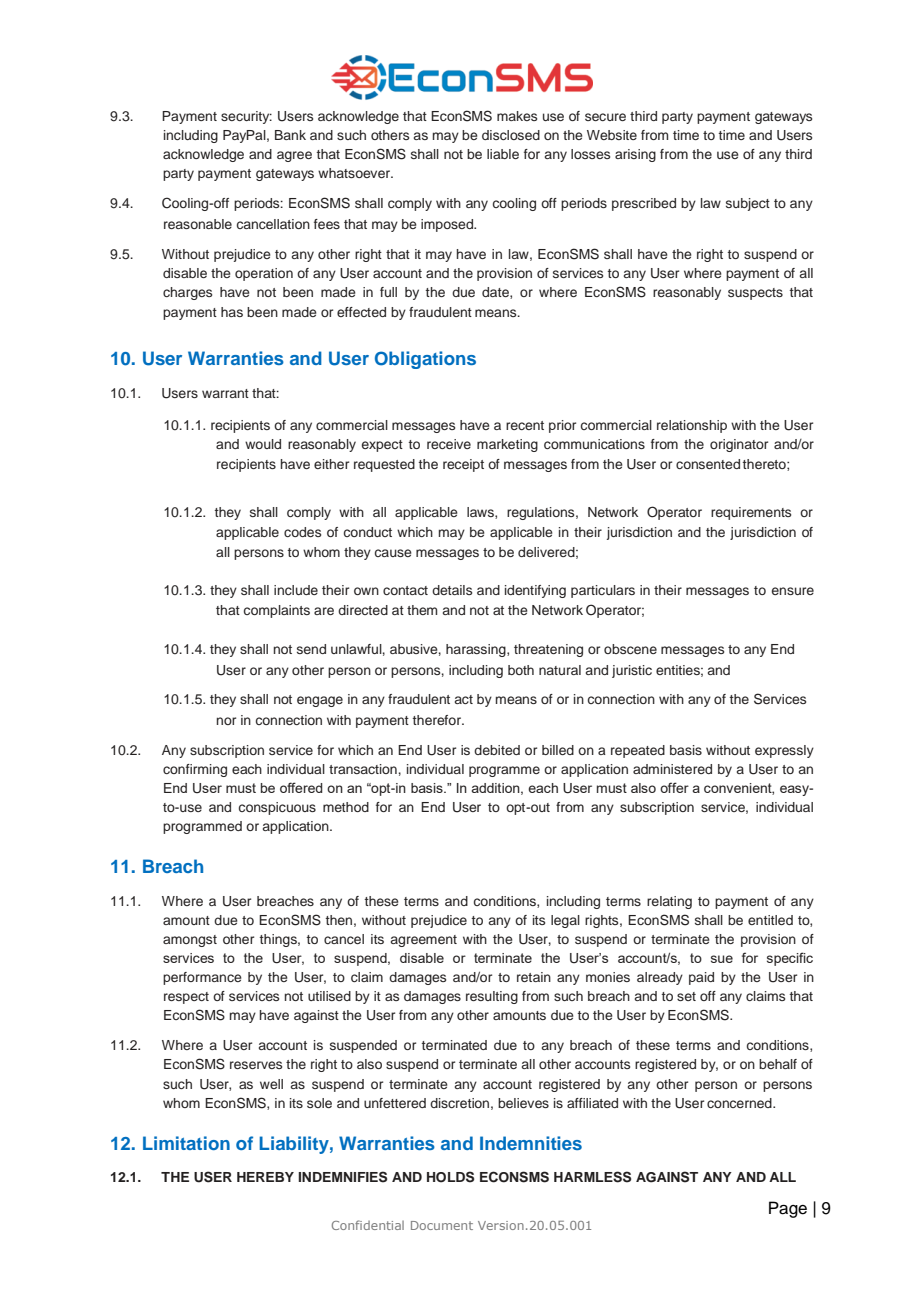 The height and width of the screenshot is (1308, 924). Describe the element at coordinates (311, 649) in the screenshot. I see `send` at that location.
